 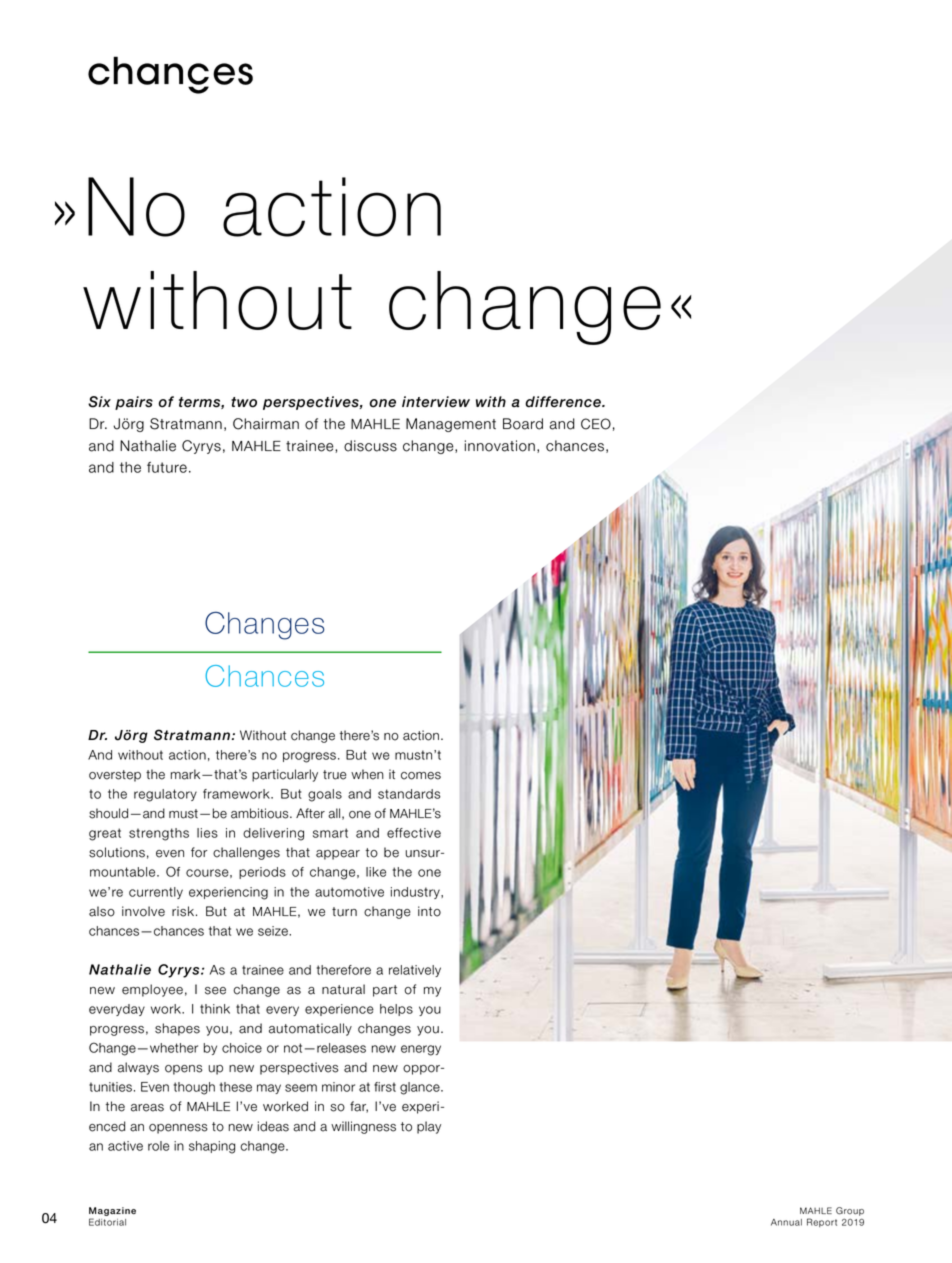 What do you see at coordinates (244, 402) in the screenshot?
I see `two` at bounding box center [244, 402].
